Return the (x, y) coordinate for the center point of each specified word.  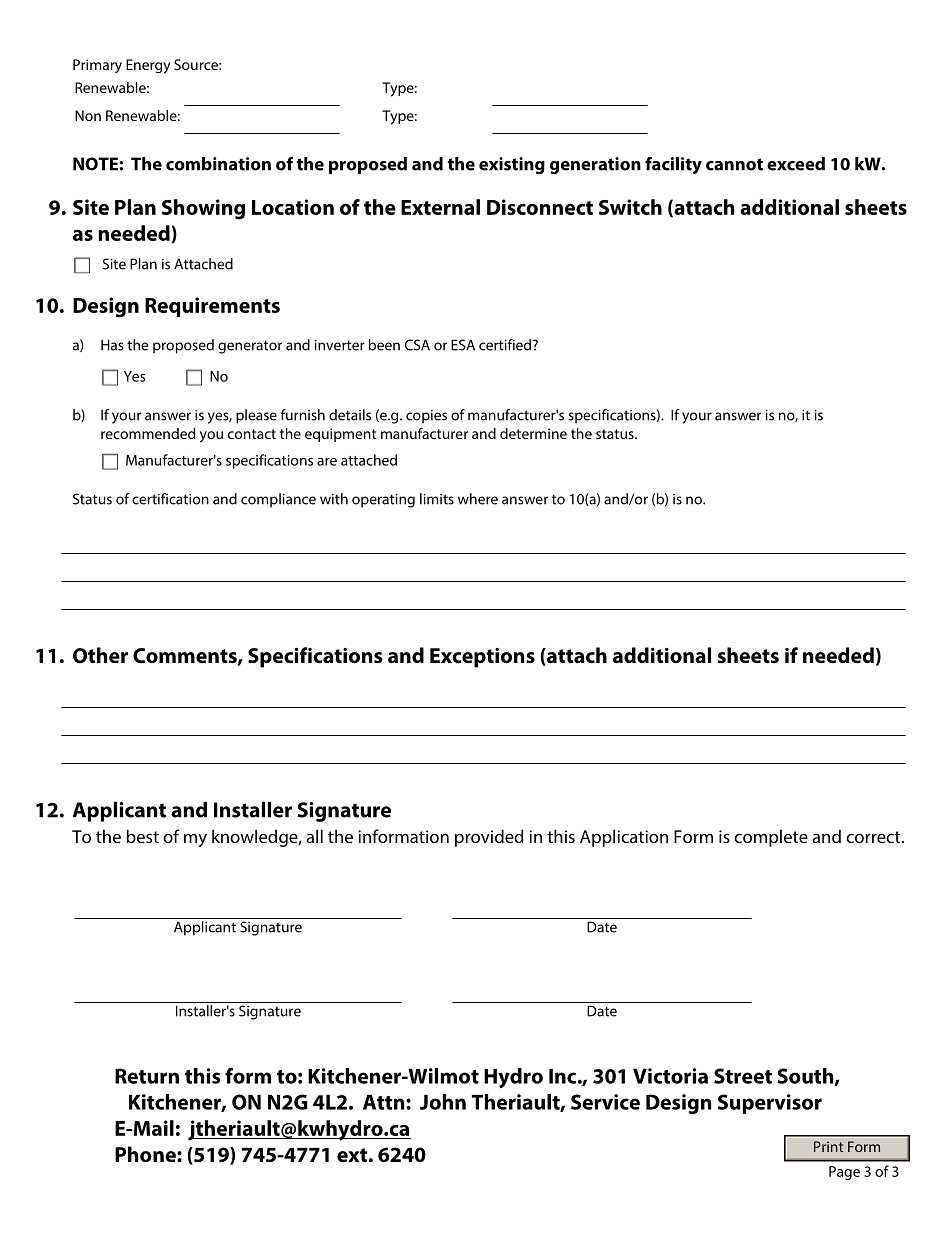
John (443, 1102)
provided (489, 838)
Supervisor (770, 1104)
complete (771, 838)
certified (506, 345)
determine (533, 433)
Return (147, 1076)
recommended (148, 433)
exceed (796, 164)
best (142, 836)
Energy (148, 66)
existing (512, 165)
